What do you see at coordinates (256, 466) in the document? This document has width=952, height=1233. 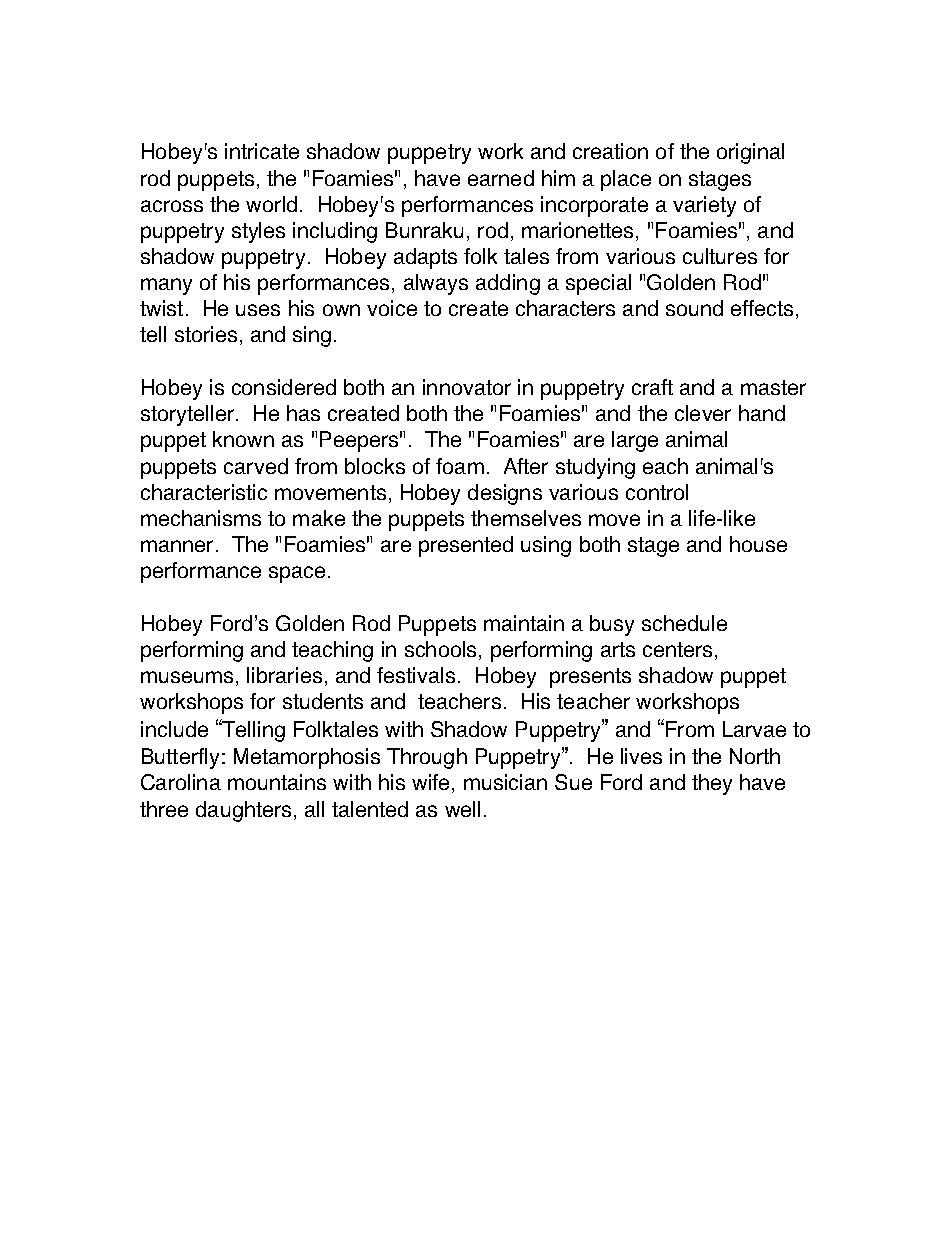 I see `carved` at bounding box center [256, 466].
